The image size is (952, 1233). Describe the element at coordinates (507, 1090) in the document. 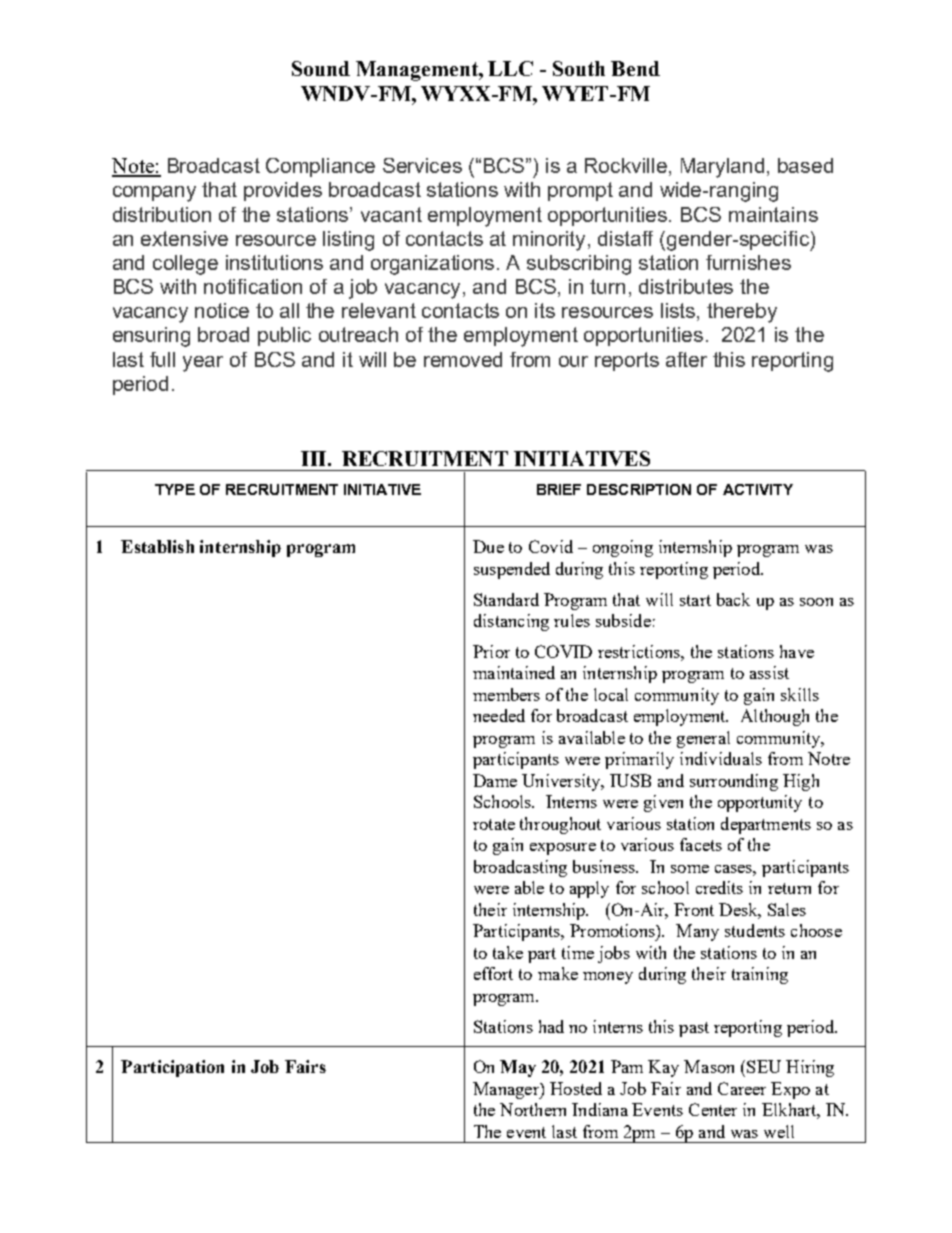

I see `Manager` at that location.
